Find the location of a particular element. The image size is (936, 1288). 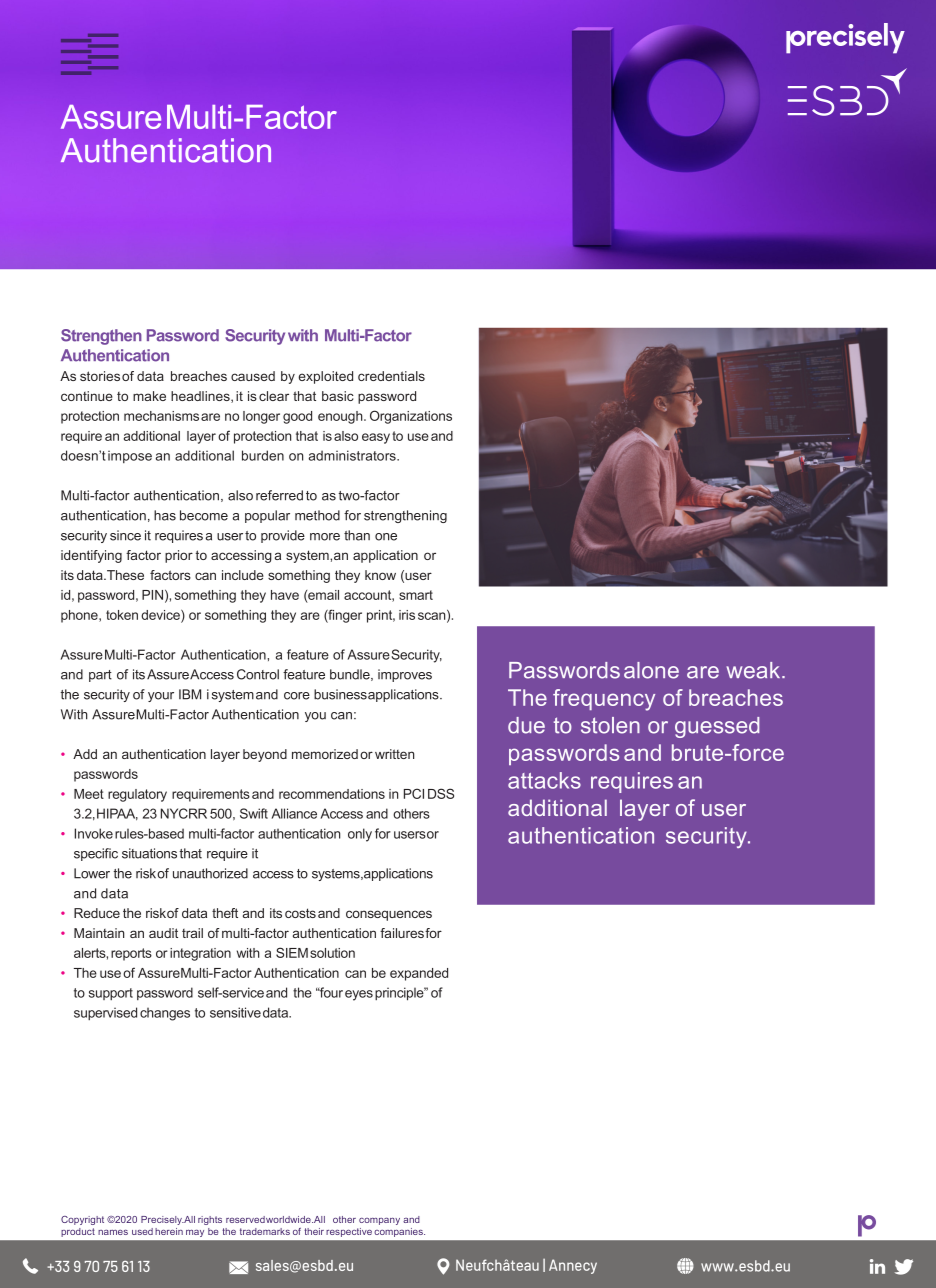

smart is located at coordinates (416, 595).
